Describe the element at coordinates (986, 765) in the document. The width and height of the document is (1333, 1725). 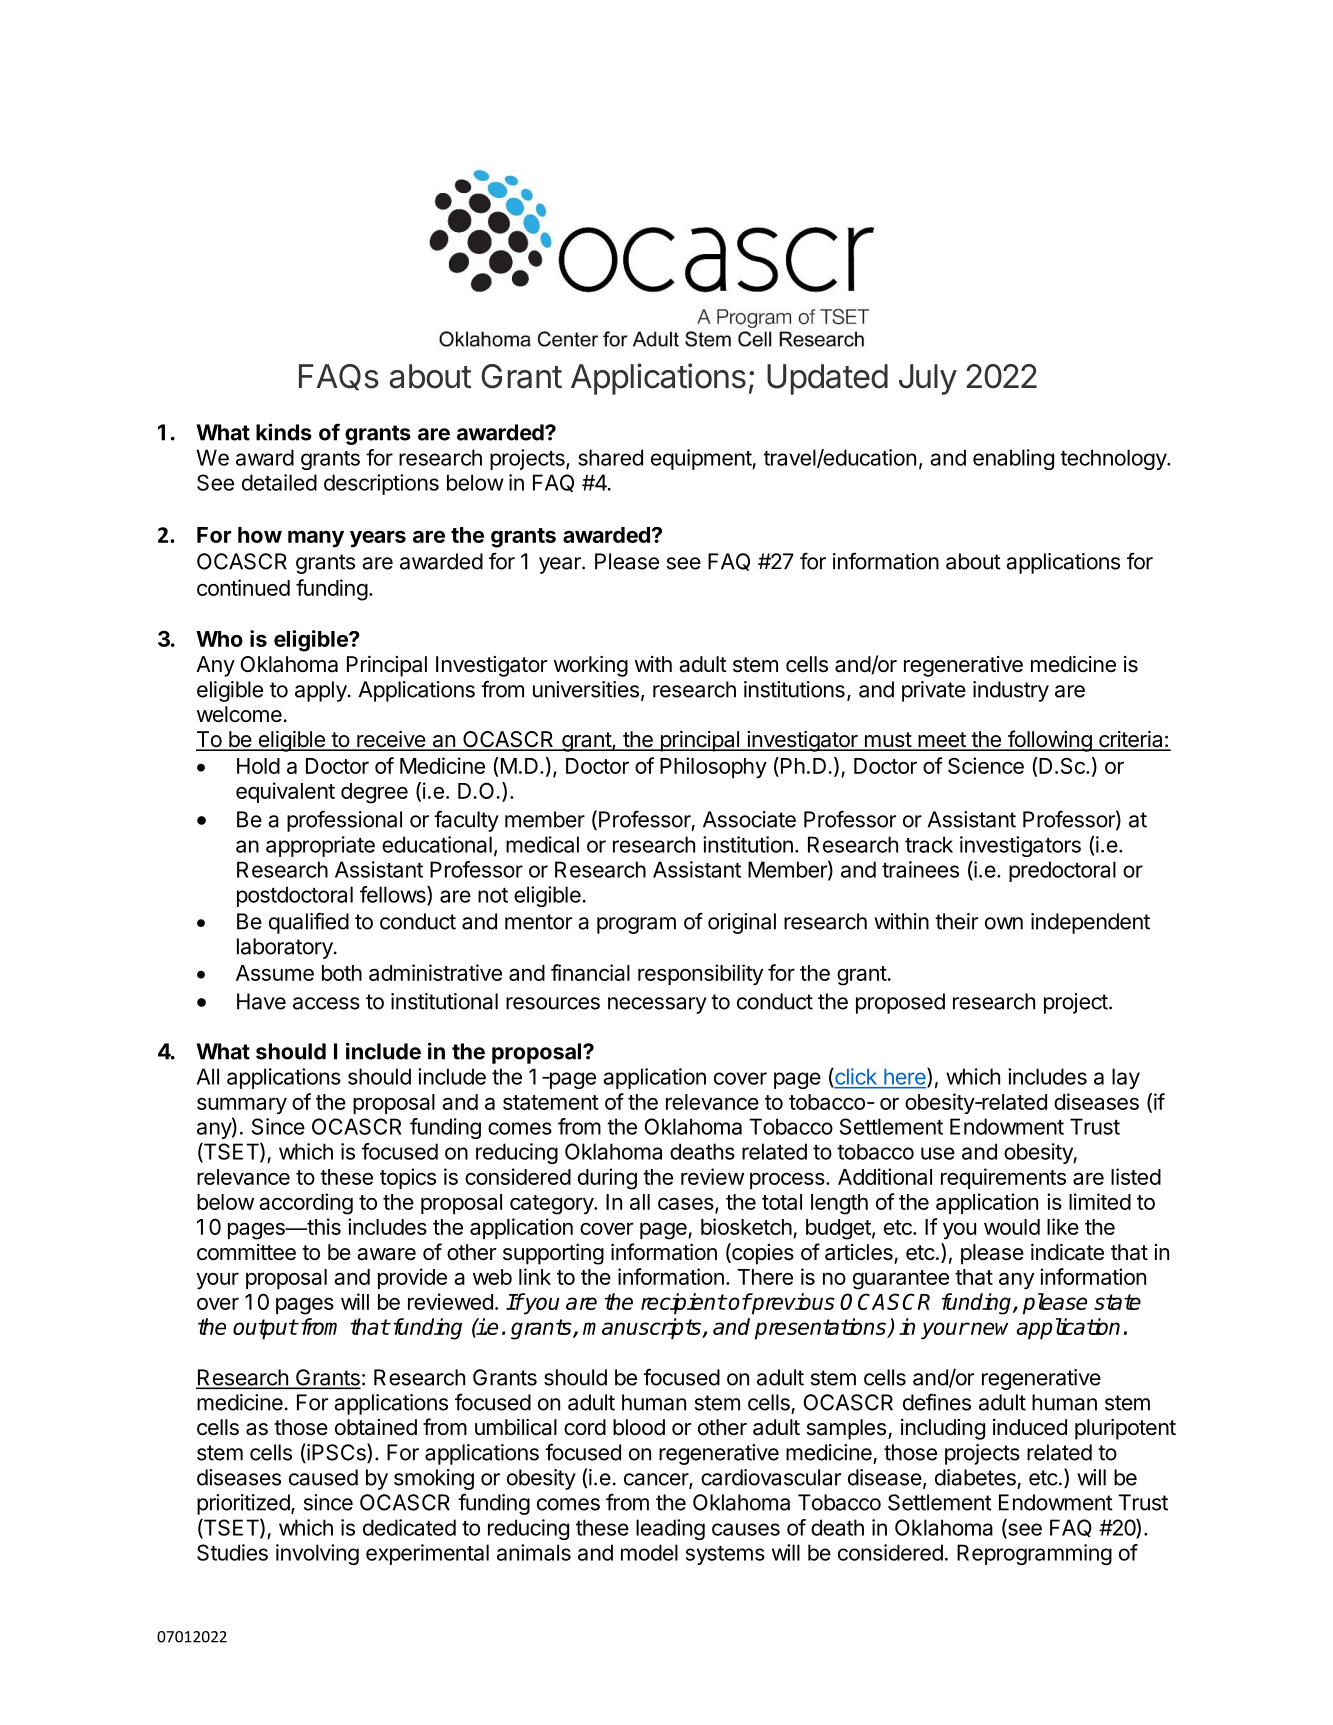
I see `Science` at that location.
